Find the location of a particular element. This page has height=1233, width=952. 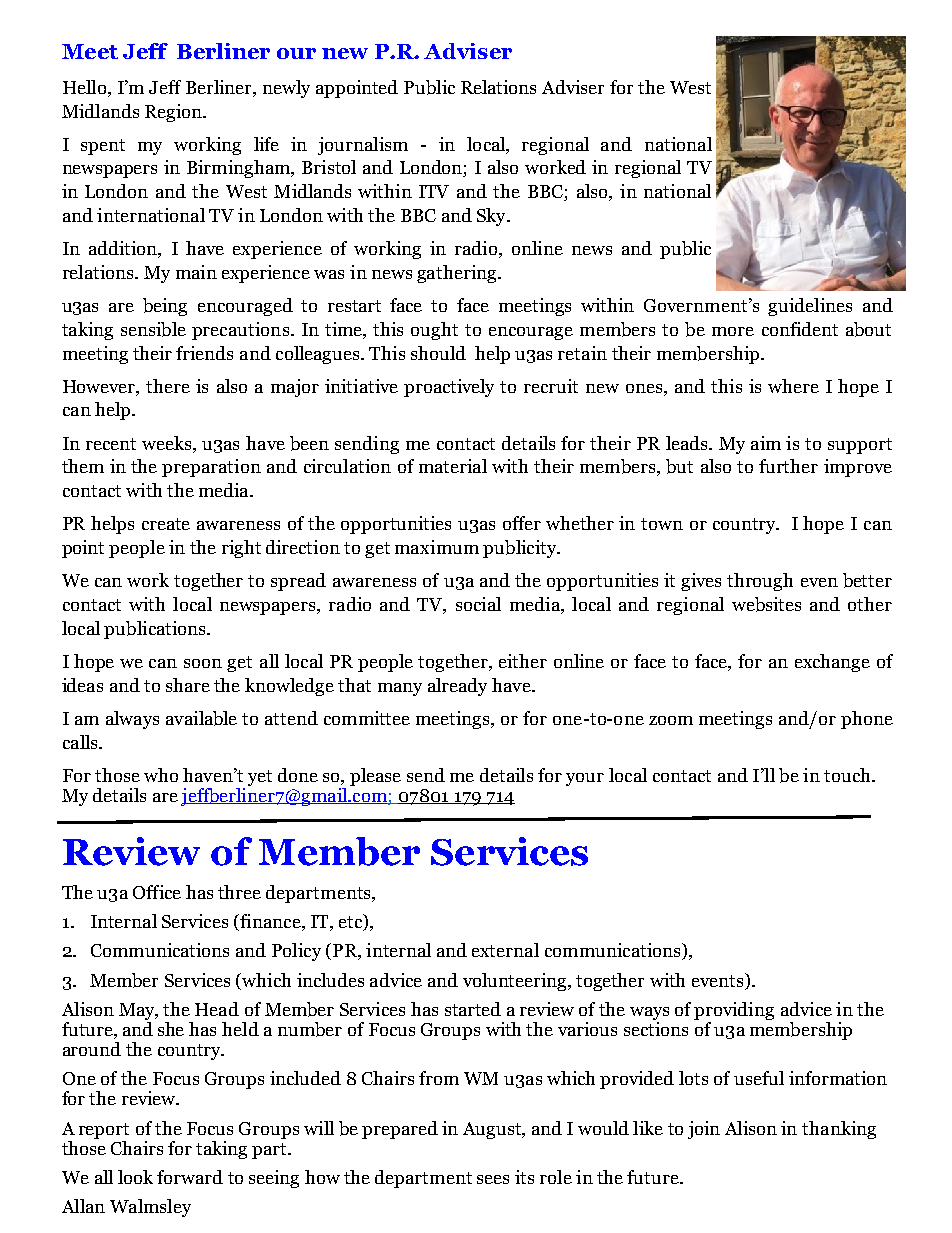

ITV is located at coordinates (434, 191).
